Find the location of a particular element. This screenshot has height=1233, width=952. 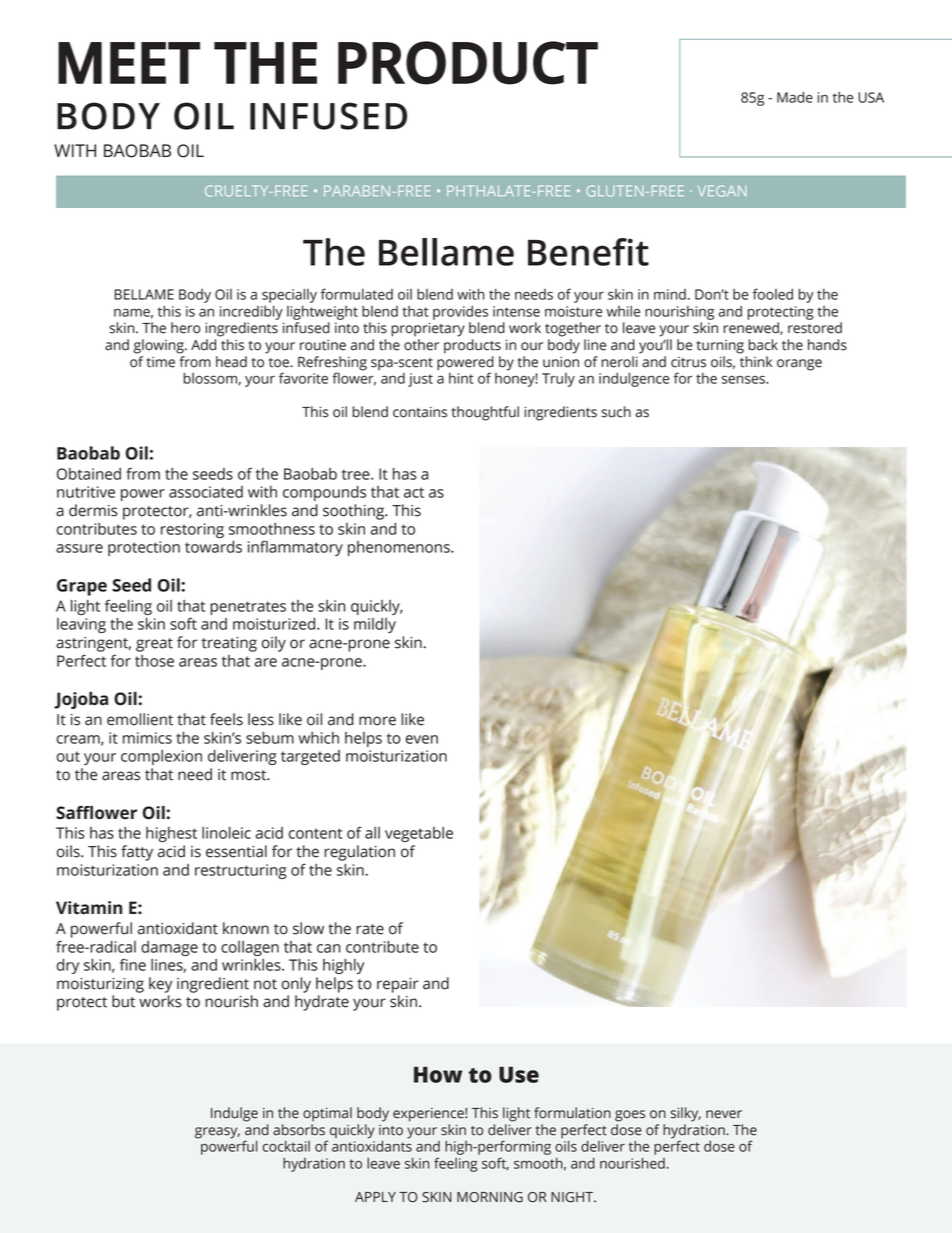

fatty is located at coordinates (137, 853).
